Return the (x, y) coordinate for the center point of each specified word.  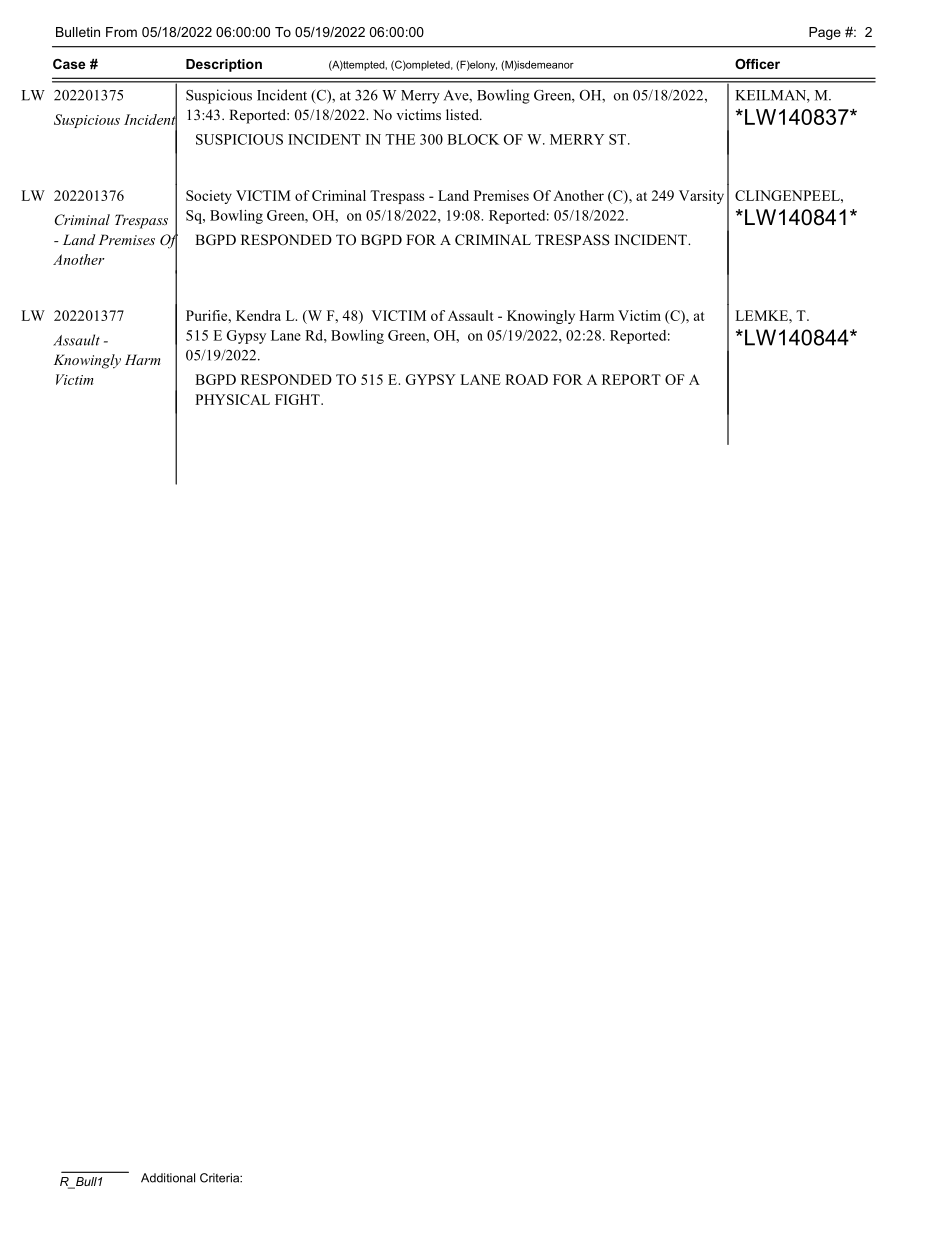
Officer (757, 64)
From (121, 32)
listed (463, 114)
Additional (168, 1178)
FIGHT (298, 399)
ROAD (526, 379)
